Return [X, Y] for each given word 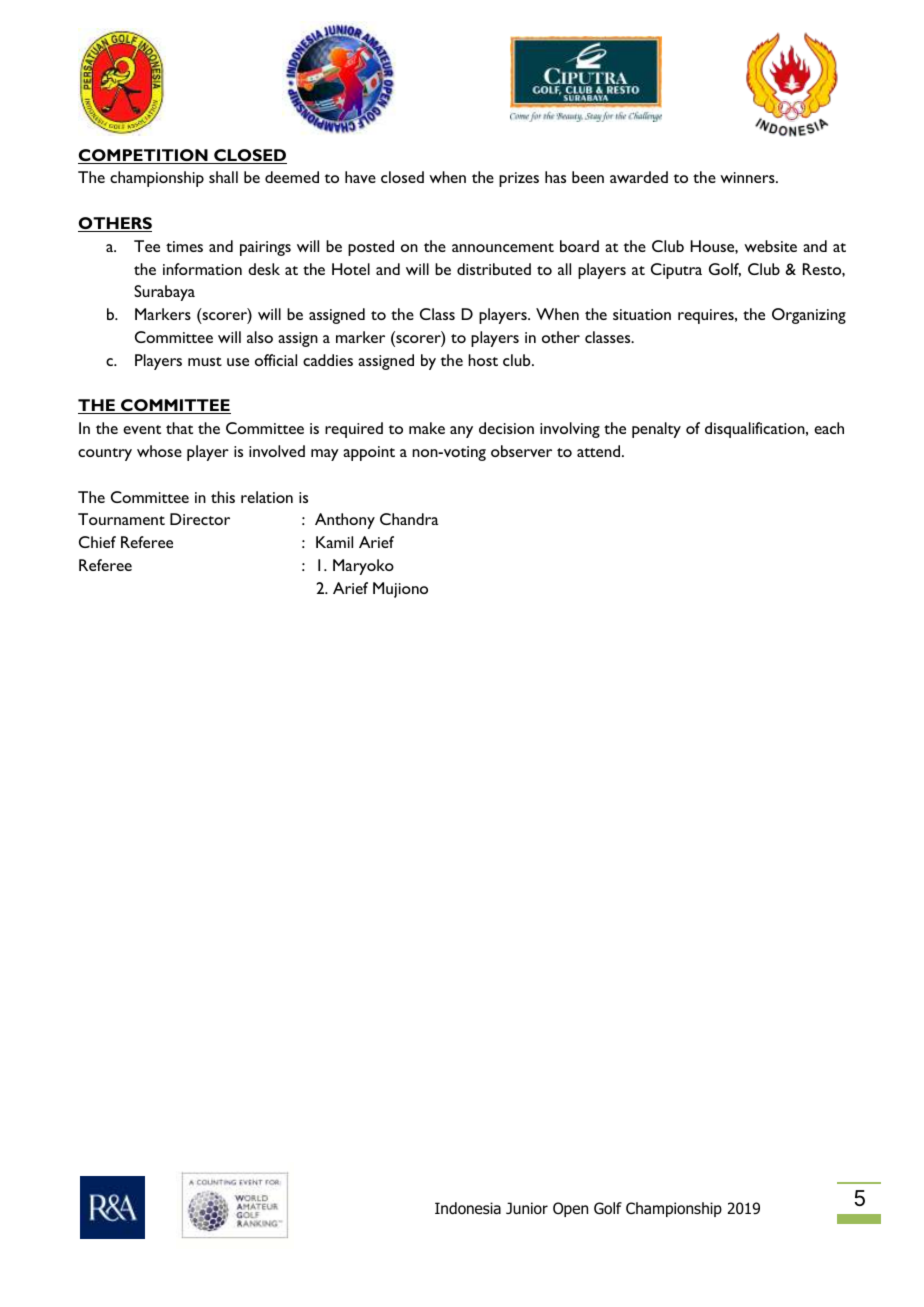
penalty [656, 430]
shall [223, 177]
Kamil [334, 542]
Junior [527, 1208]
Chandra [409, 519]
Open [570, 1209]
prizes [519, 179]
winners [748, 177]
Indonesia [468, 1208]
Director [200, 519]
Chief [97, 542]
